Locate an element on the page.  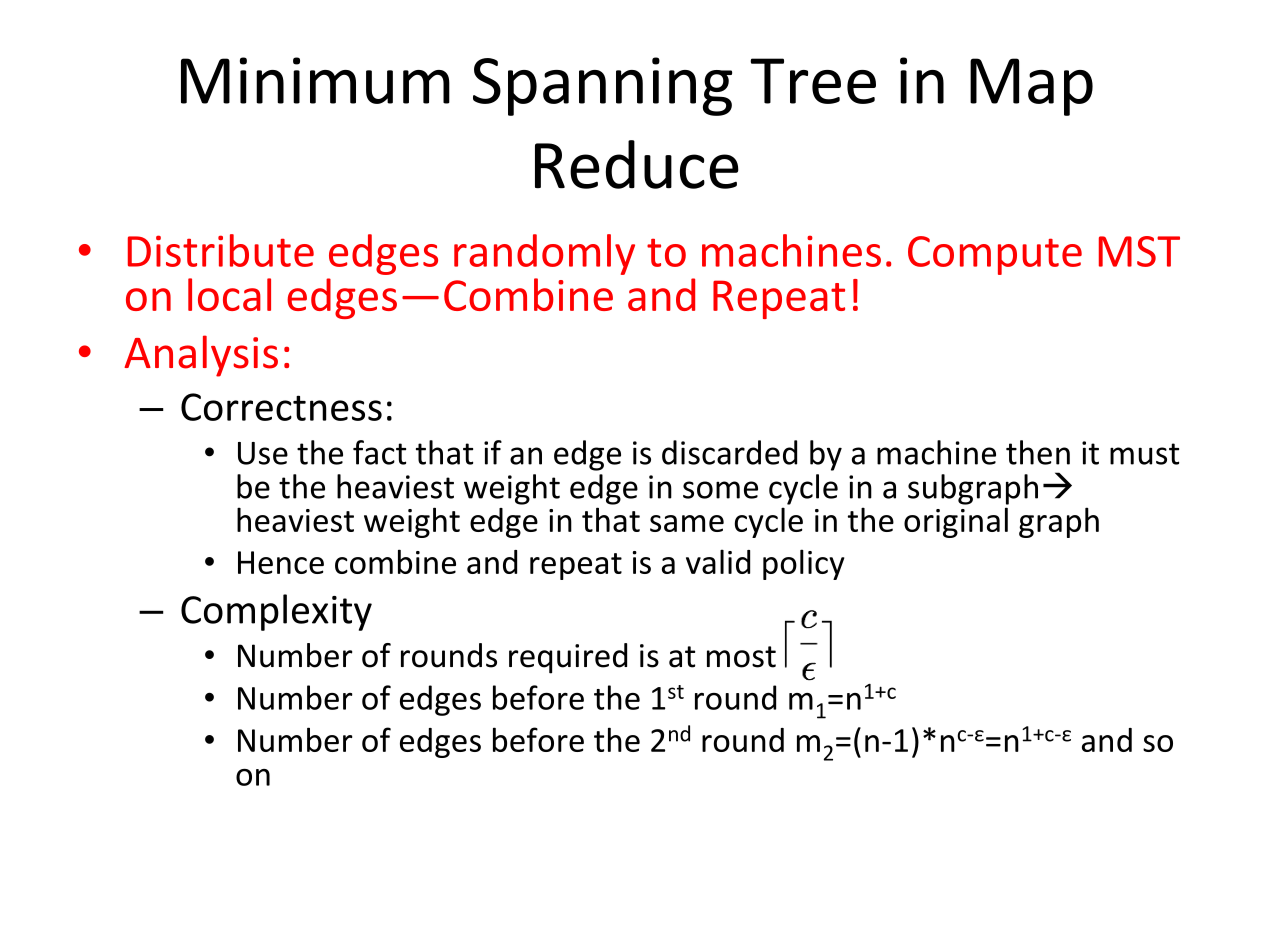
Map is located at coordinates (1031, 87).
